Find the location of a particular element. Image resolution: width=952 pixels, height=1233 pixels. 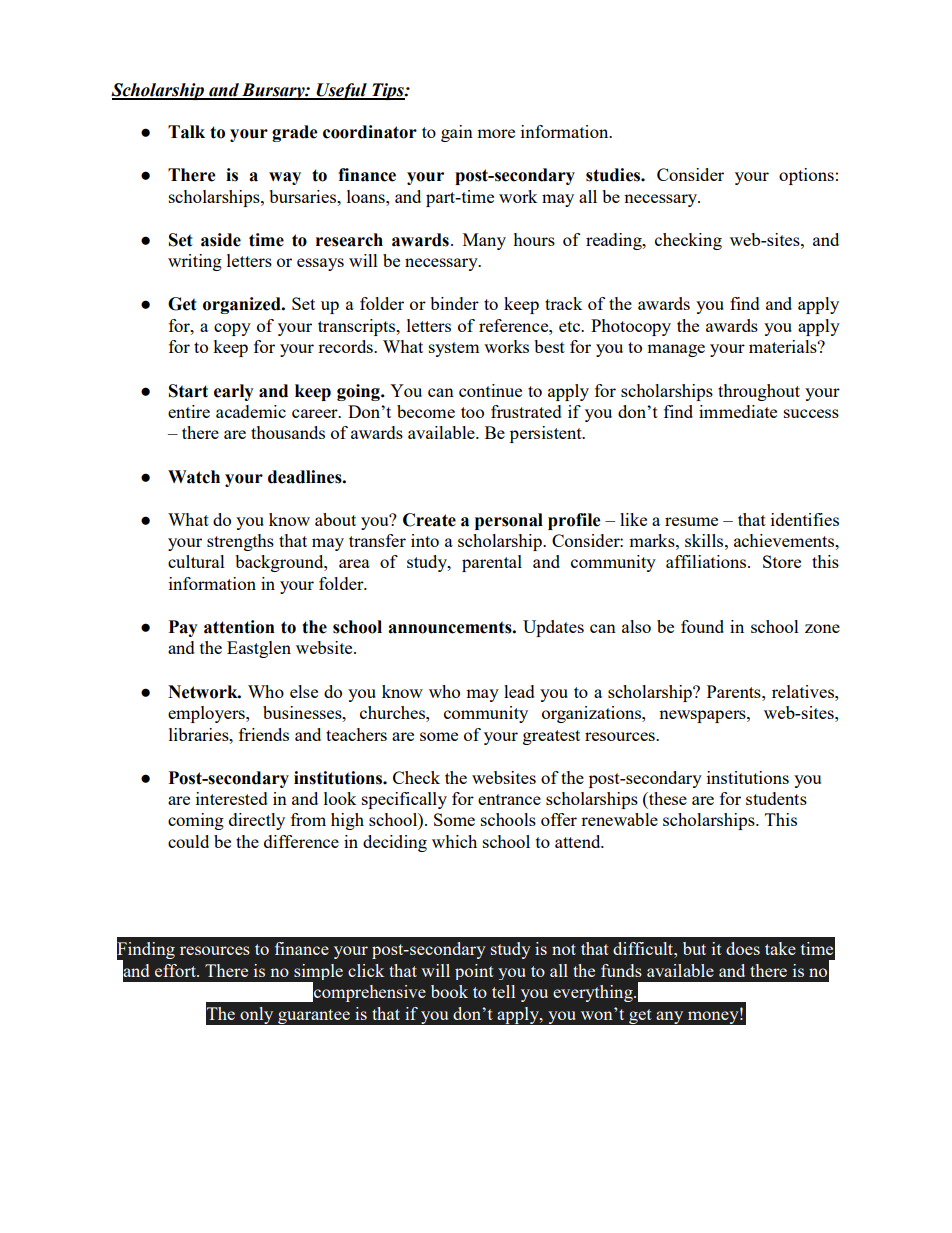

options is located at coordinates (806, 176).
